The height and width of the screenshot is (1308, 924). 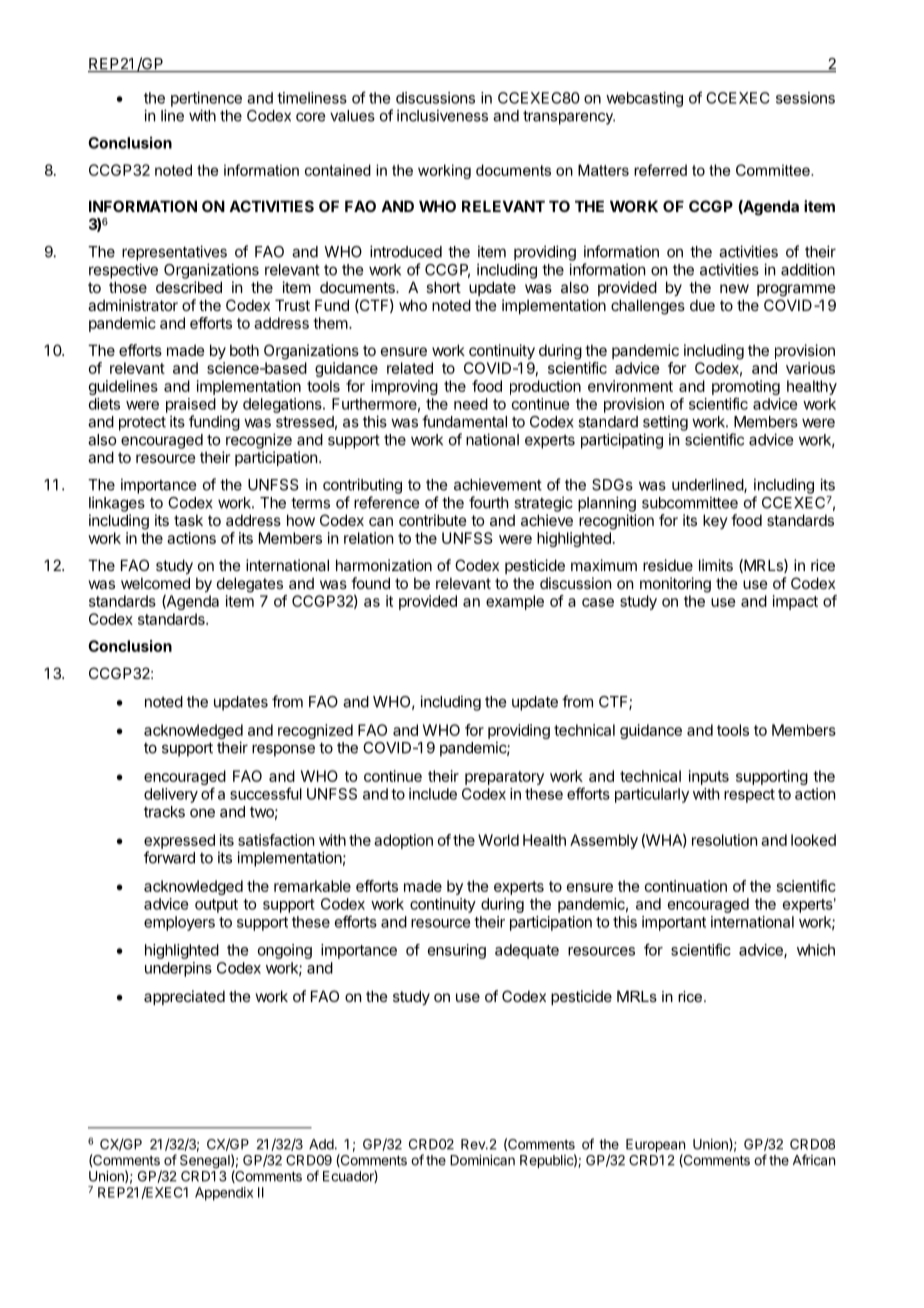 I want to click on inclusiveness, so click(x=442, y=115).
